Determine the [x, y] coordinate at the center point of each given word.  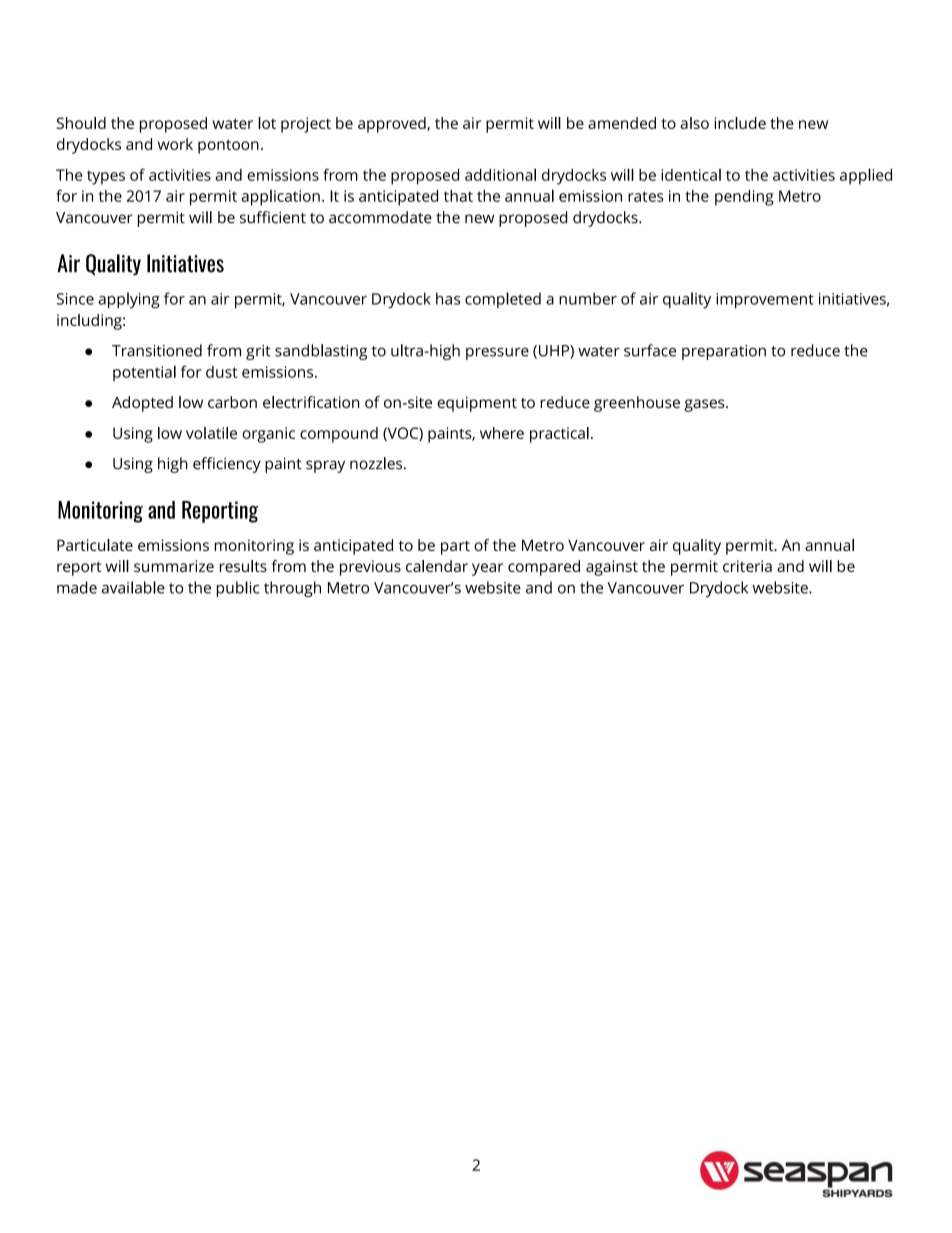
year [487, 569]
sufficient [273, 217]
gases [705, 405]
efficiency [227, 465]
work [175, 144]
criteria [747, 566]
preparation [724, 352]
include [740, 123]
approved [393, 125]
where [502, 433]
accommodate [380, 217]
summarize [174, 566]
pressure [497, 353]
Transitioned [157, 350]
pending [744, 198]
